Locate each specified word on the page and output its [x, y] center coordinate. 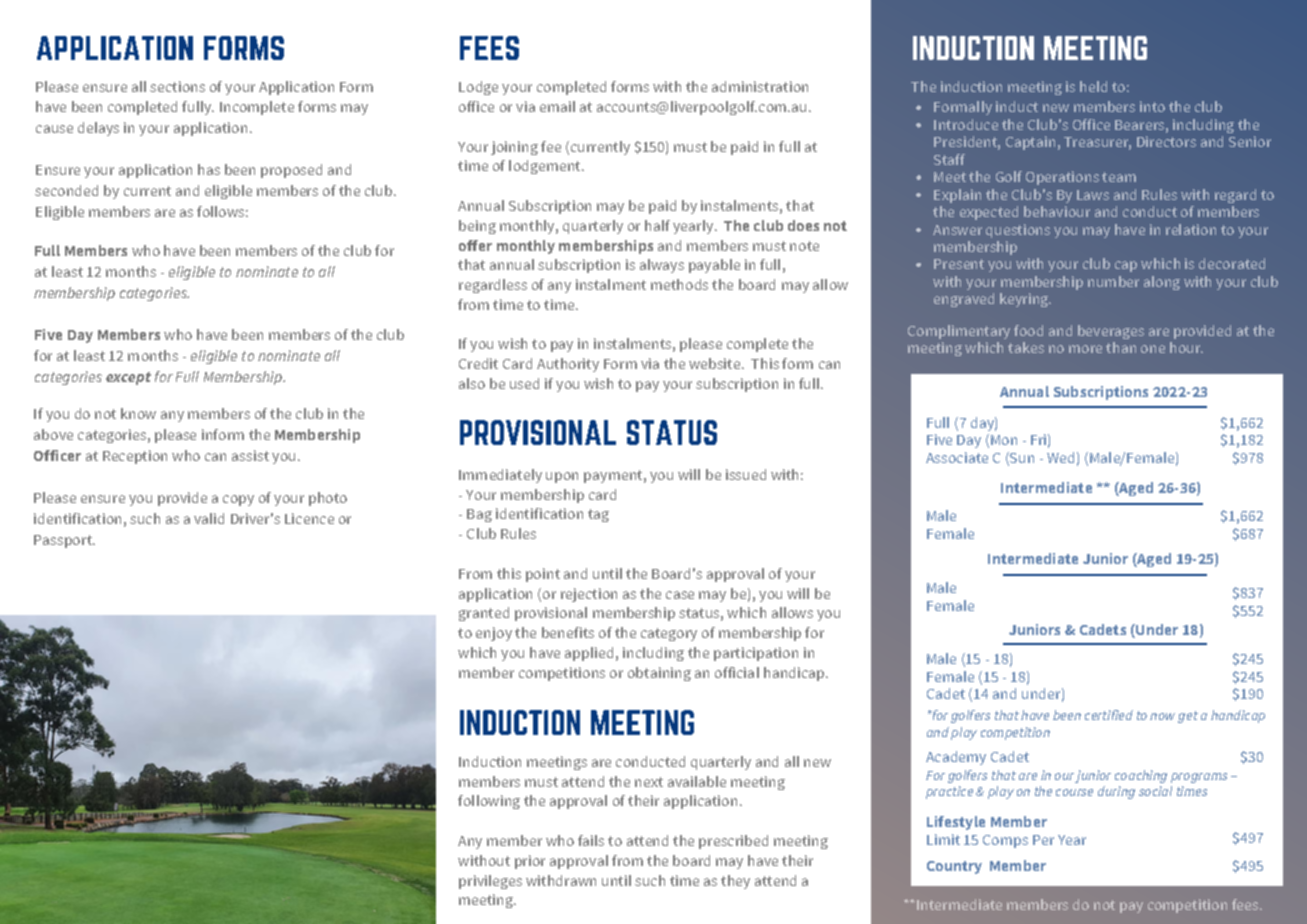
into [1152, 106]
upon [562, 477]
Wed [1060, 457]
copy [238, 500]
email [557, 106]
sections [177, 86]
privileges [490, 882]
